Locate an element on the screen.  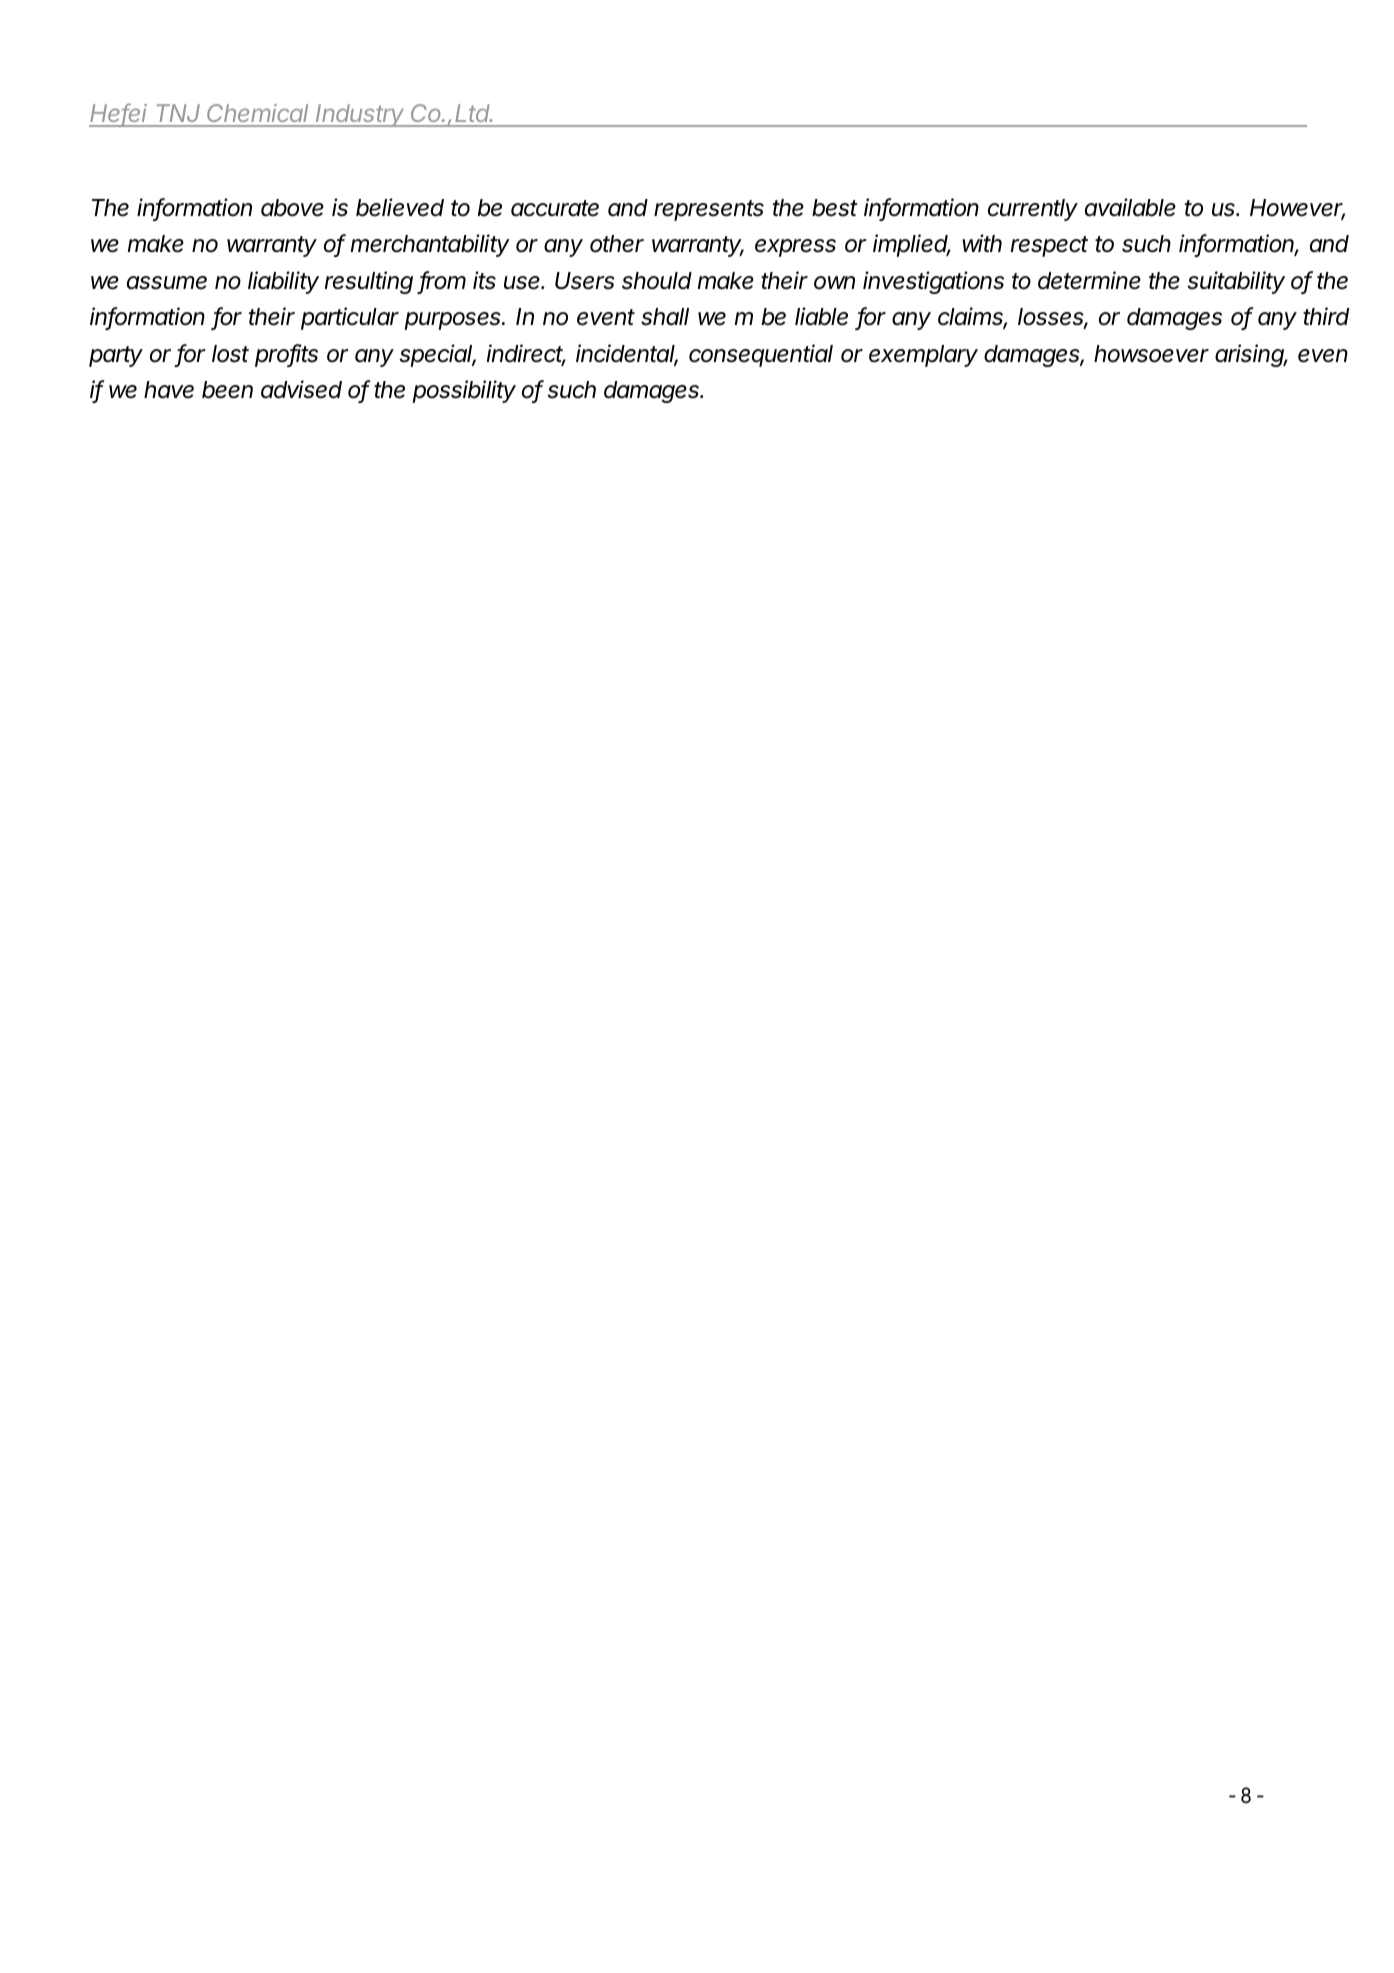
consequential is located at coordinates (761, 355).
